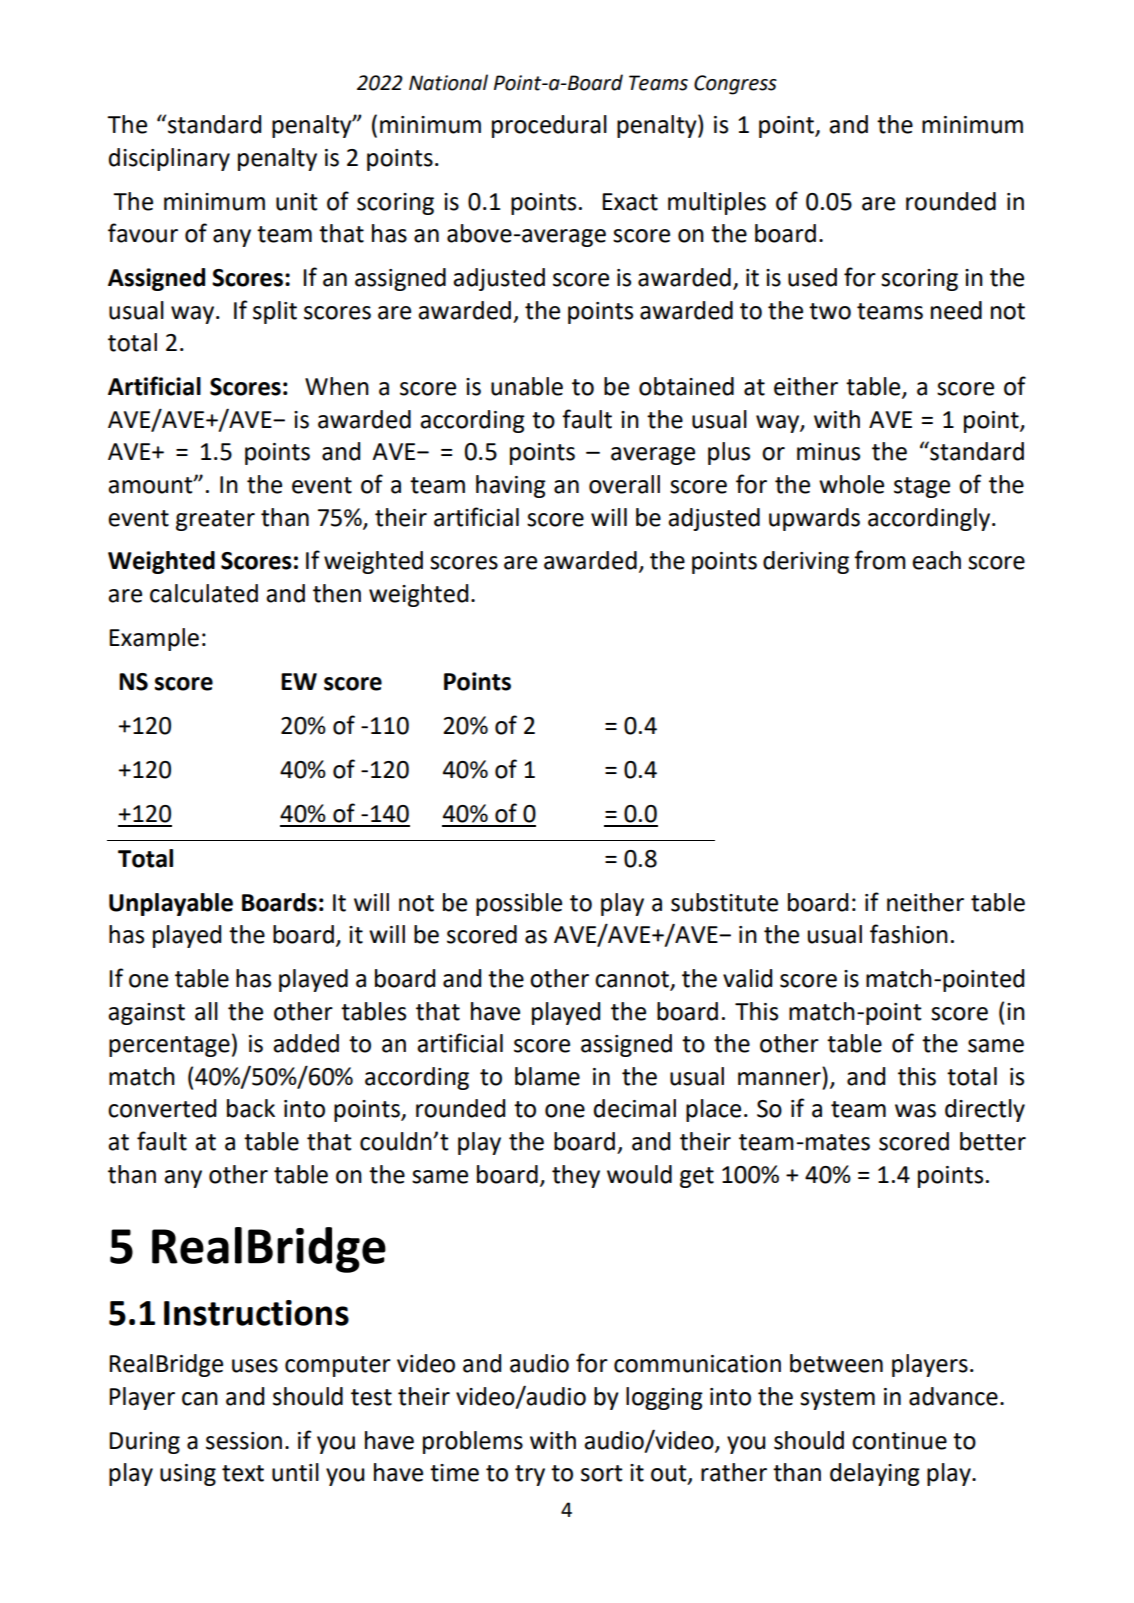 Image resolution: width=1134 pixels, height=1603 pixels. Describe the element at coordinates (909, 934) in the screenshot. I see `fashion` at that location.
